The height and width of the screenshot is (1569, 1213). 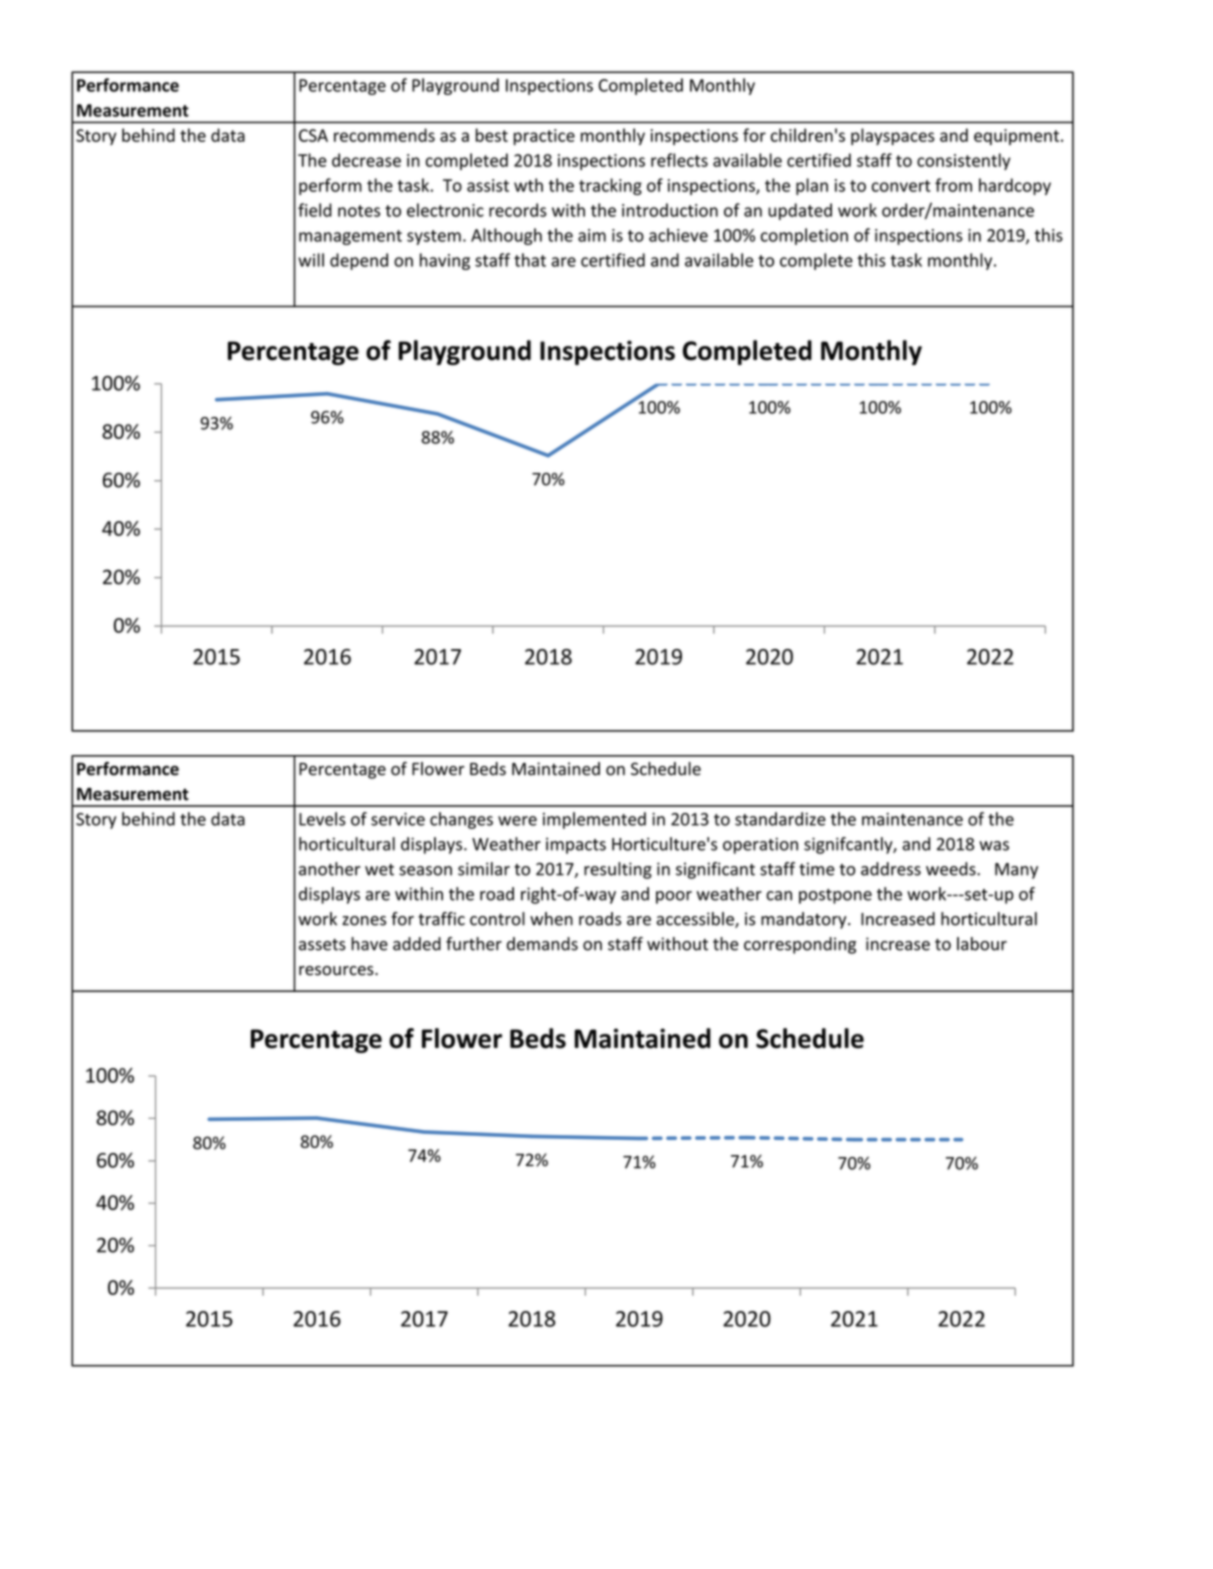 What do you see at coordinates (359, 261) in the screenshot?
I see `depend` at bounding box center [359, 261].
